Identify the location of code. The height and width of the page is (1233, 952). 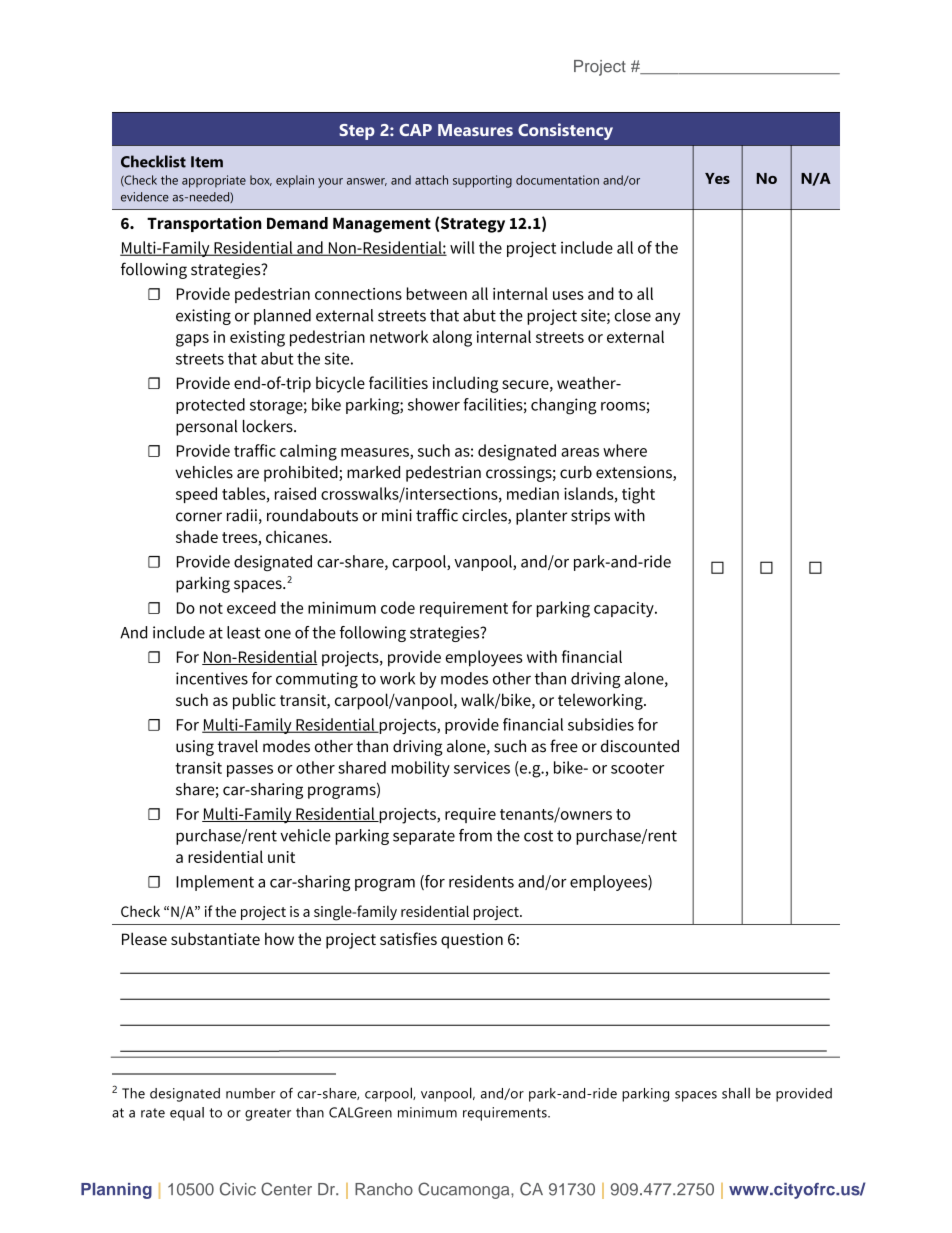
(398, 607).
